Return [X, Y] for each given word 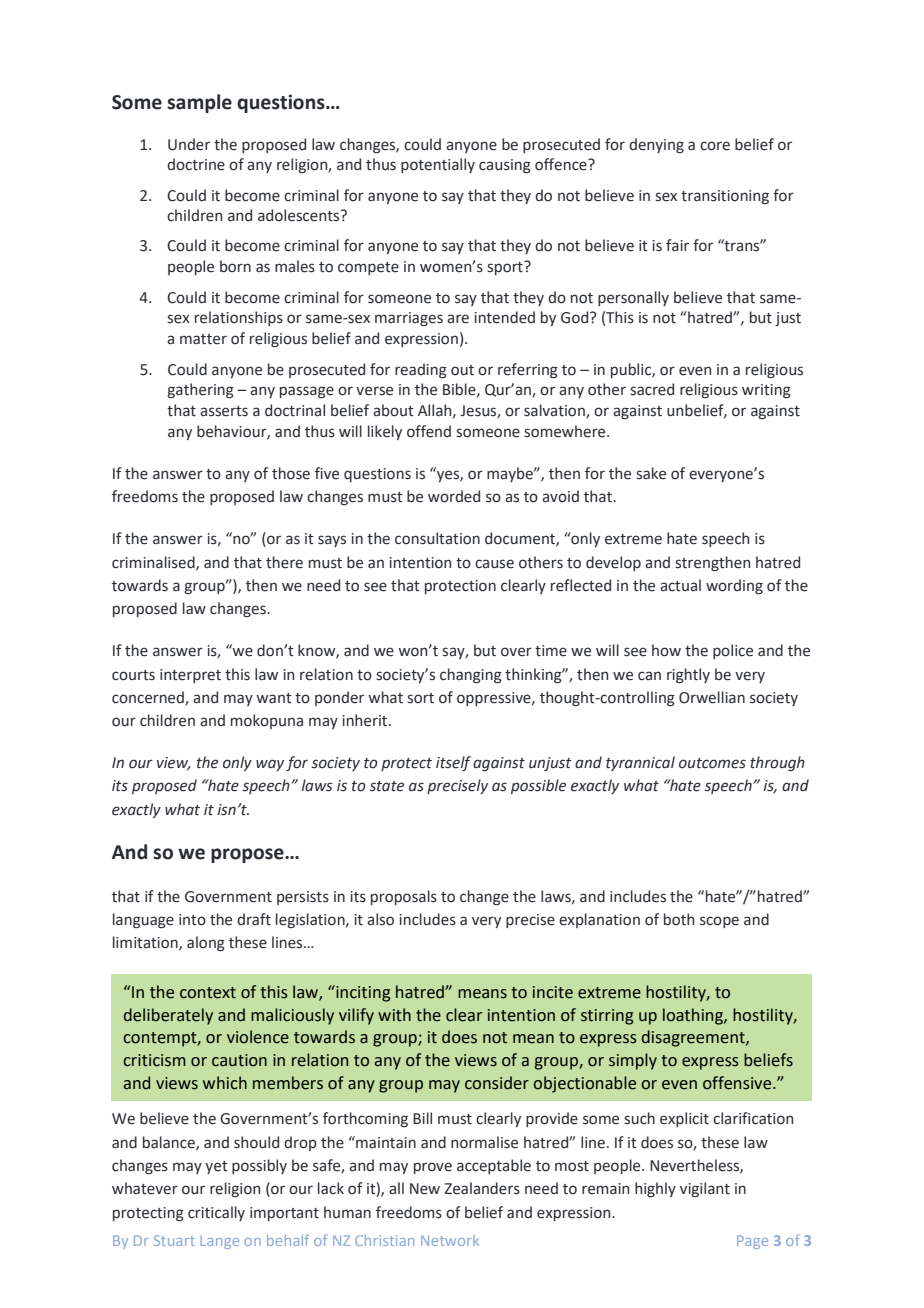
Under [189, 144]
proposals [404, 897]
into [192, 920]
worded [454, 496]
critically [216, 1213]
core [715, 146]
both [679, 919]
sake [651, 473]
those [291, 473]
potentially [438, 165]
